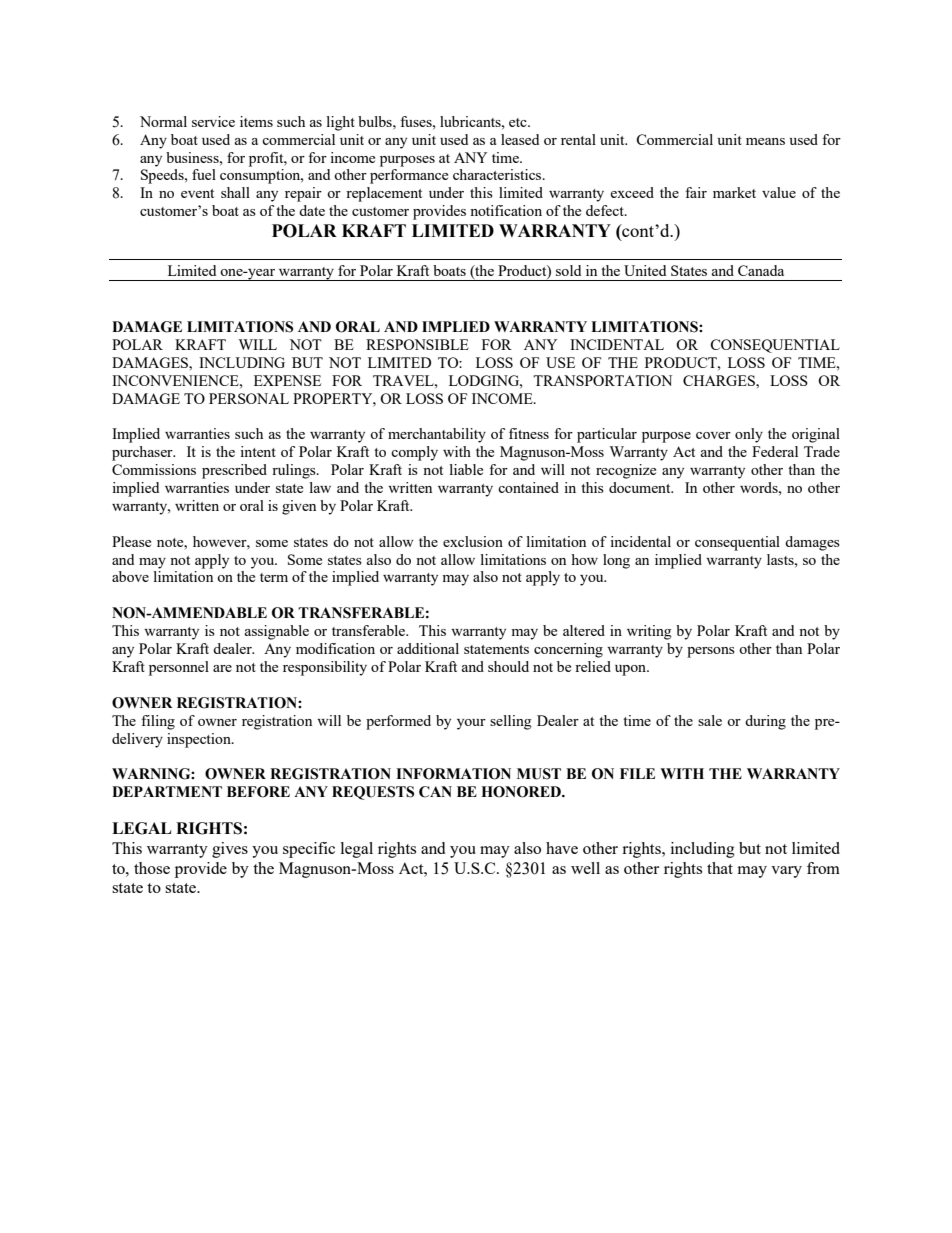 Image resolution: width=952 pixels, height=1233 pixels. What do you see at coordinates (562, 848) in the screenshot?
I see `have` at bounding box center [562, 848].
